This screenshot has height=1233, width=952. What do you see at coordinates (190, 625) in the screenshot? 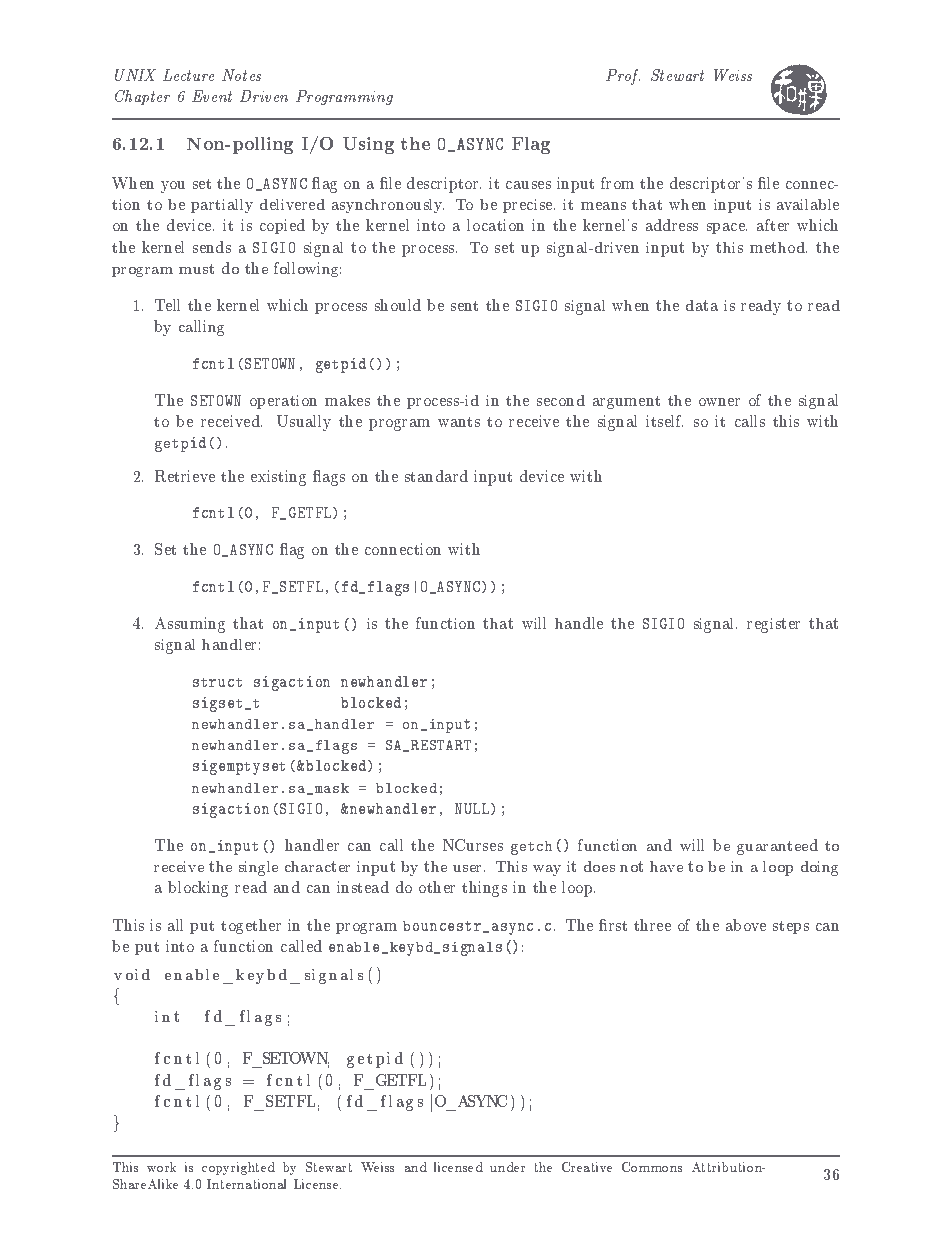
I see `Assuming` at bounding box center [190, 625].
